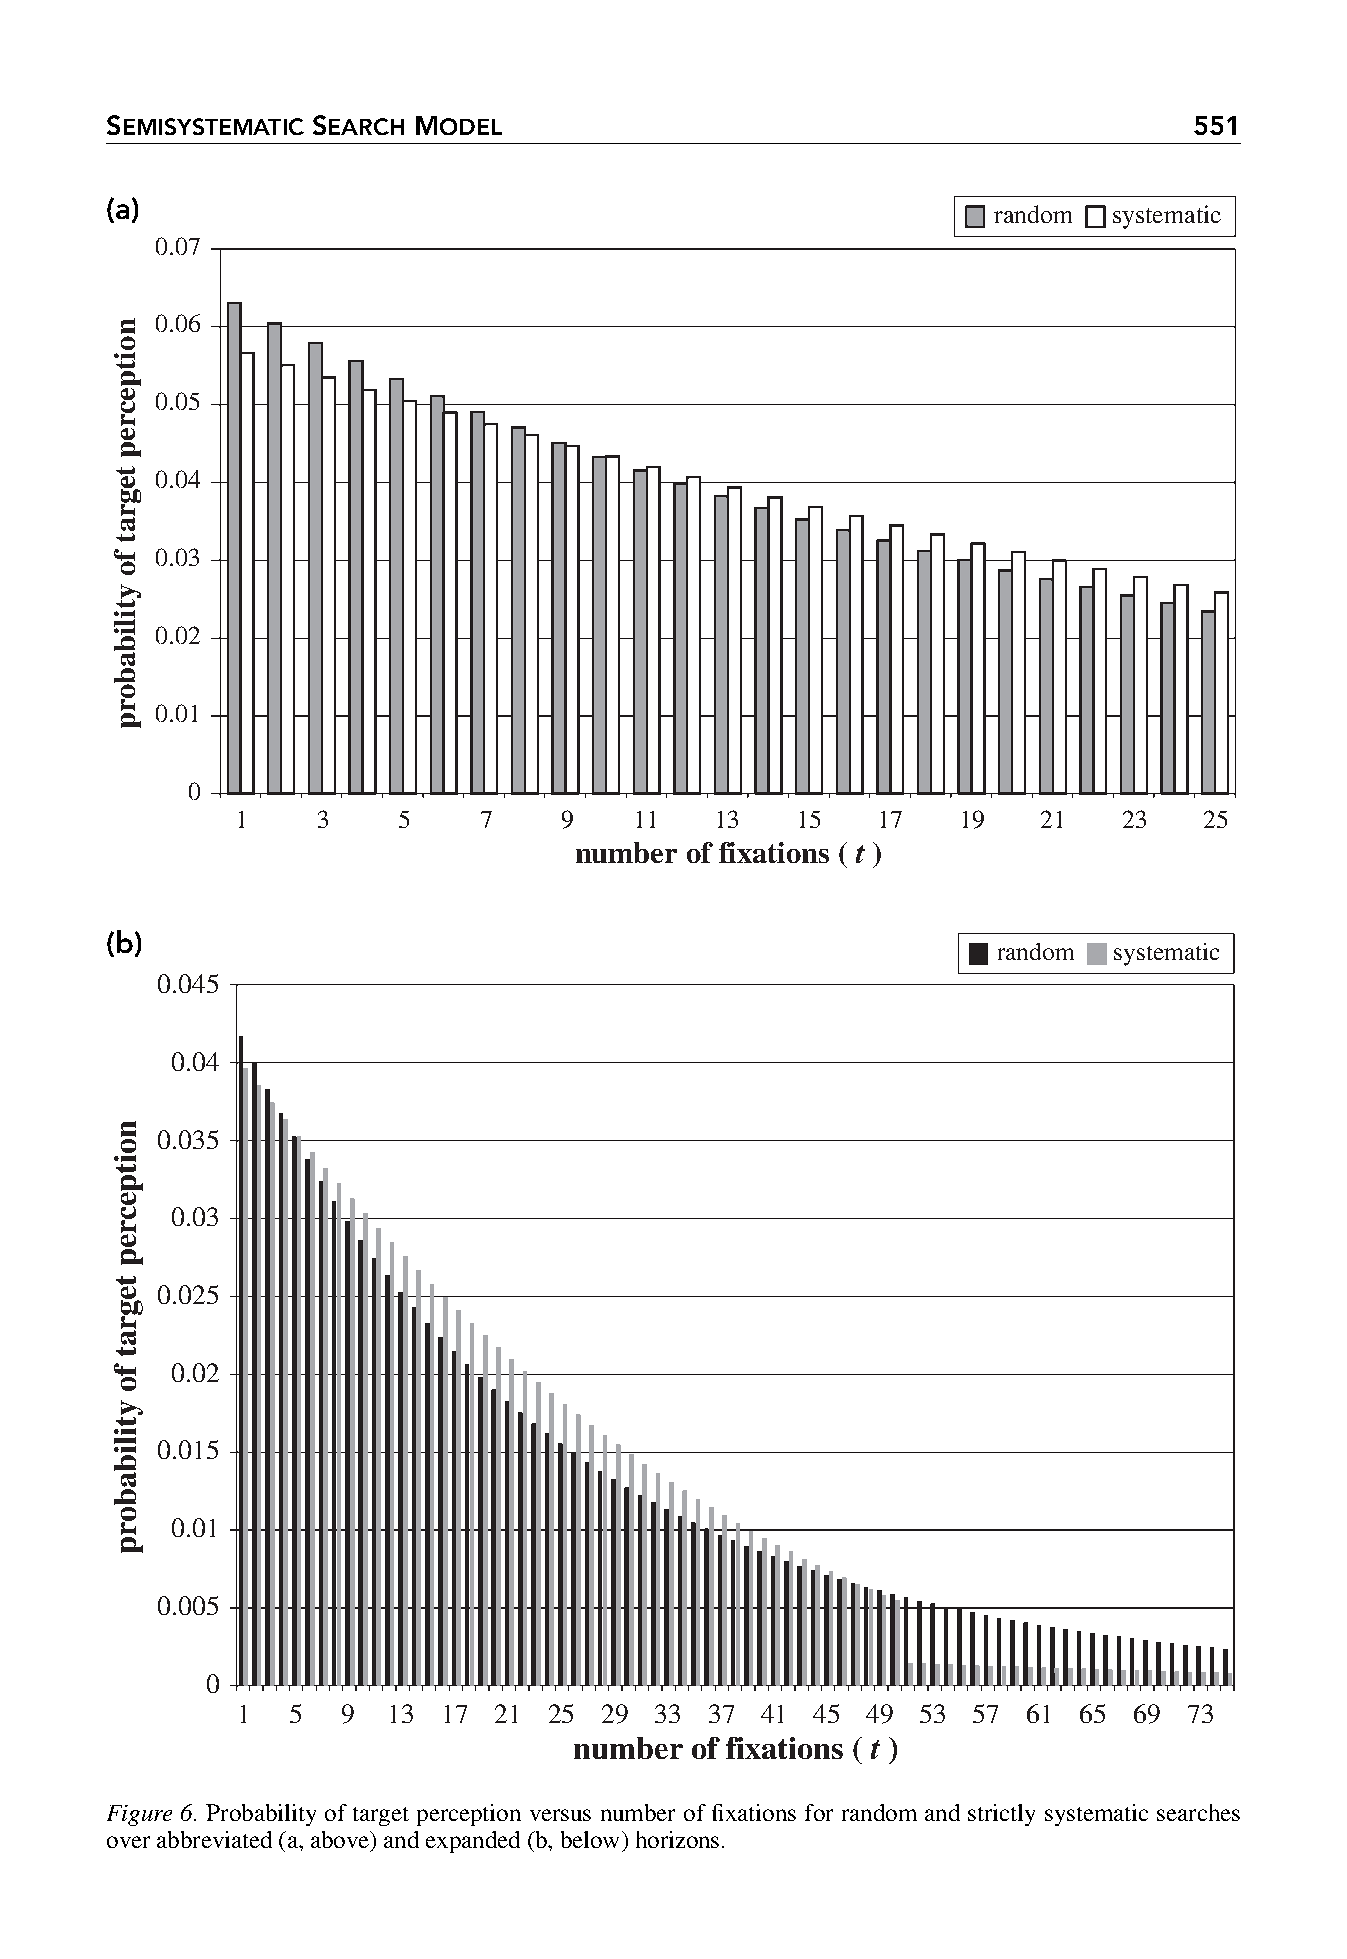 Image resolution: width=1347 pixels, height=1959 pixels. I want to click on below, so click(590, 1839).
